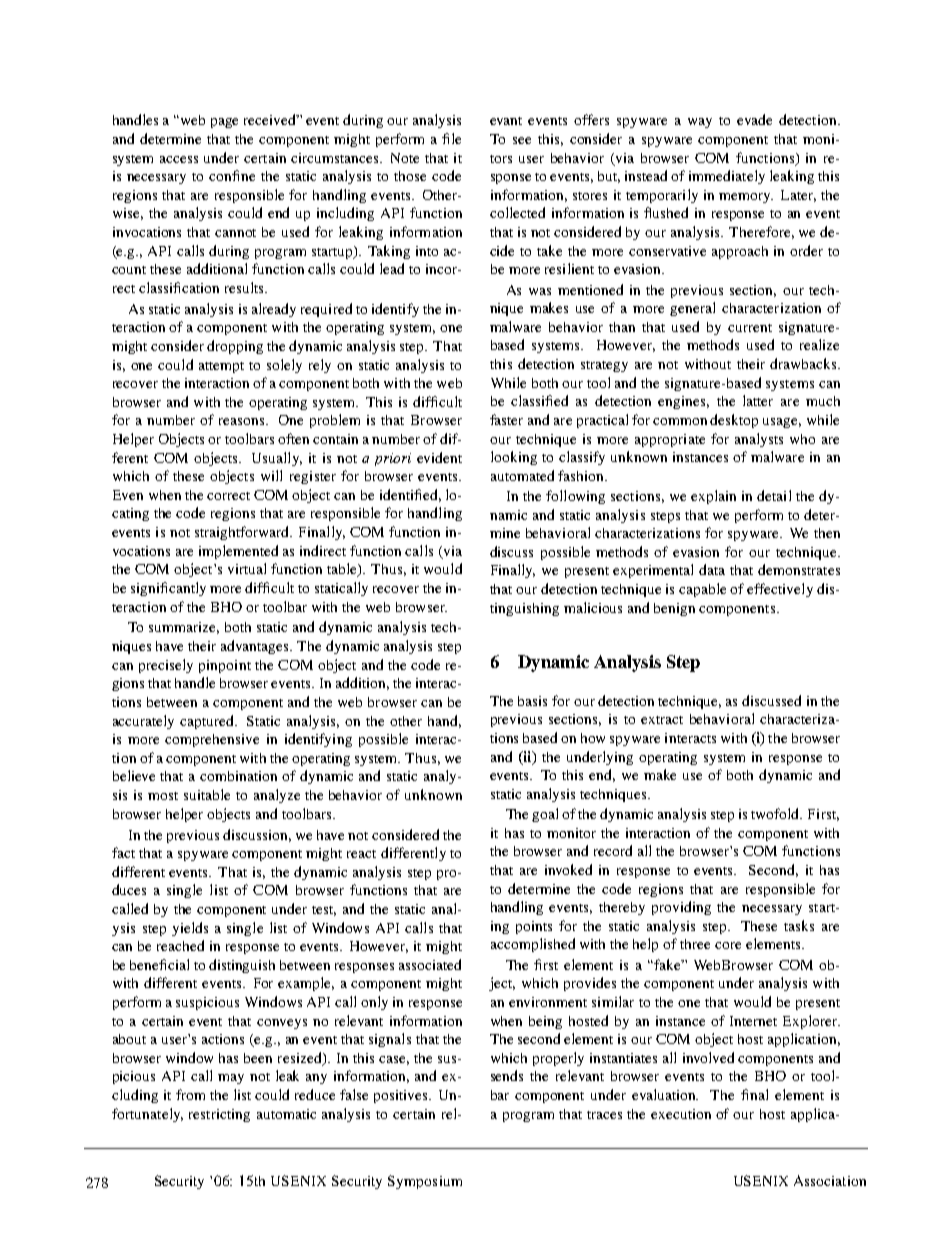 The width and height of the screenshot is (952, 1233). What do you see at coordinates (727, 177) in the screenshot?
I see `immediately` at bounding box center [727, 177].
